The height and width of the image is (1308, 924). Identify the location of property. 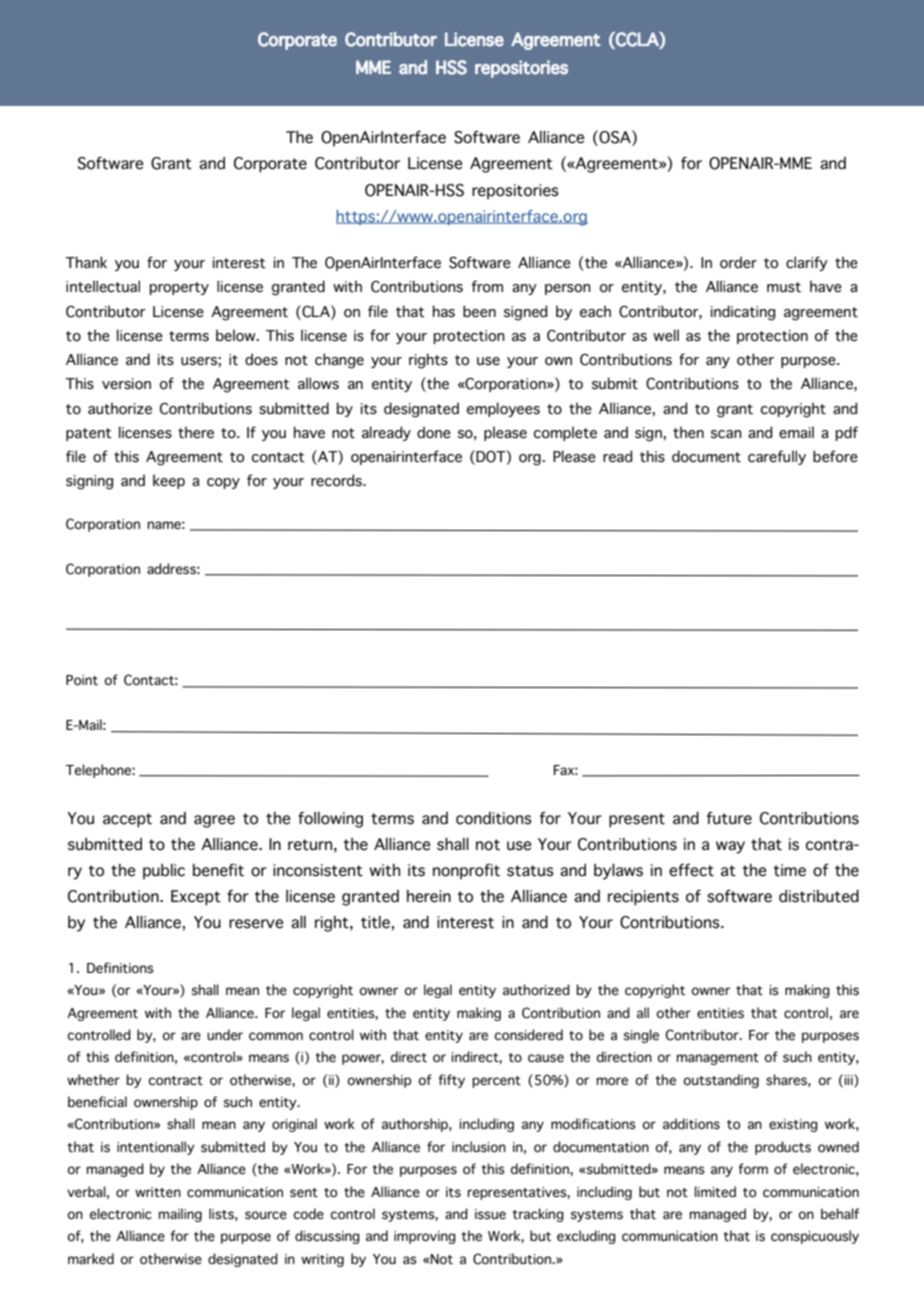
(179, 288).
